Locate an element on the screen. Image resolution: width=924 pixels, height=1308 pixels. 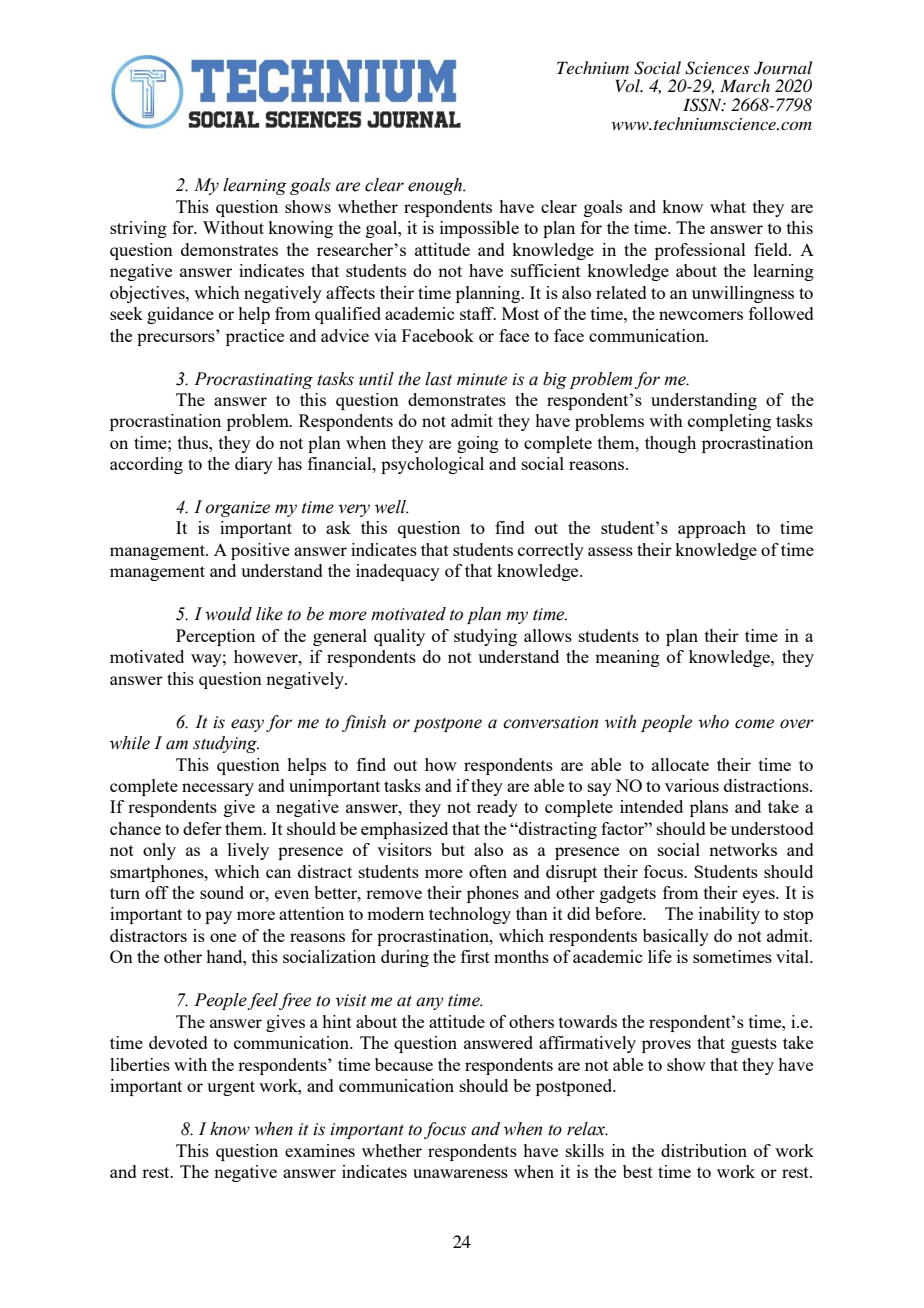
March is located at coordinates (745, 85).
